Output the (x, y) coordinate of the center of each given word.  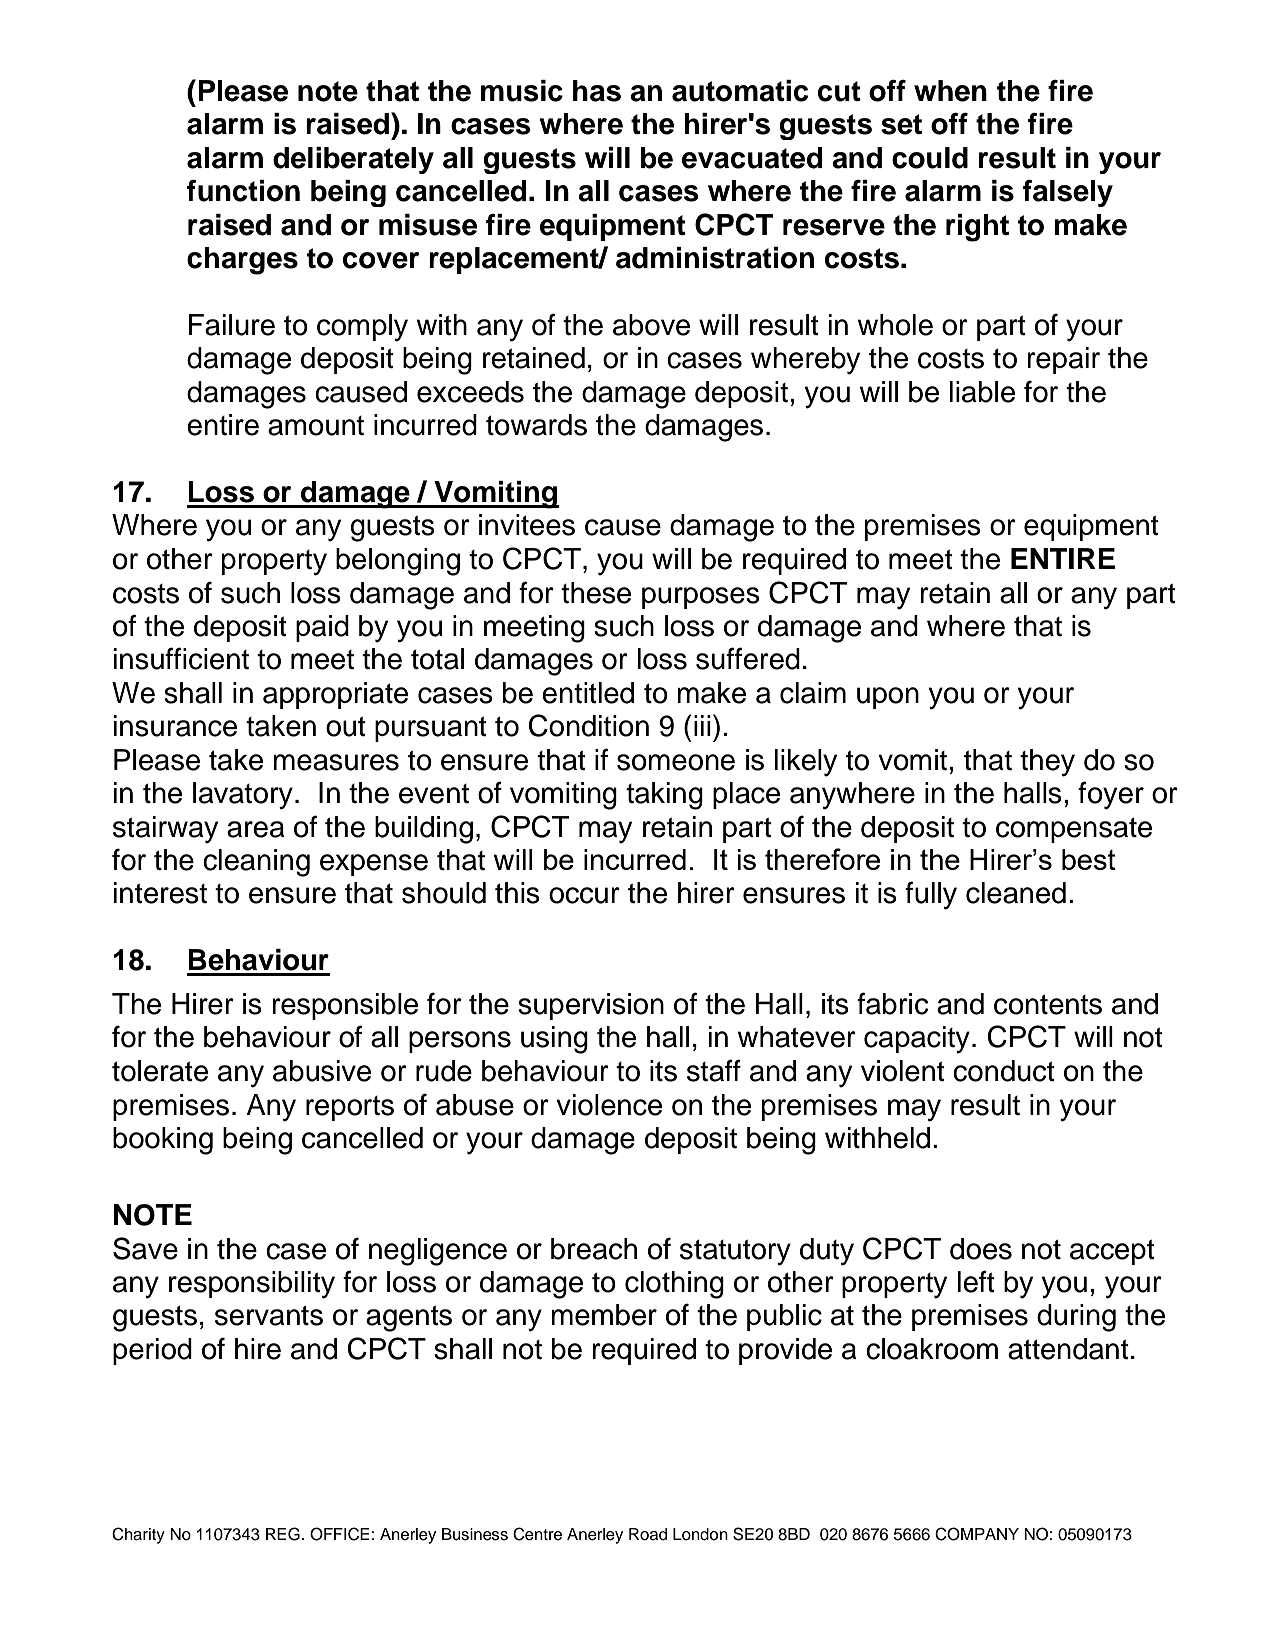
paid (322, 628)
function (243, 191)
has (597, 91)
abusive (322, 1071)
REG (283, 1534)
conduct (1004, 1071)
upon (888, 698)
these (596, 593)
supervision (591, 1006)
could (930, 158)
